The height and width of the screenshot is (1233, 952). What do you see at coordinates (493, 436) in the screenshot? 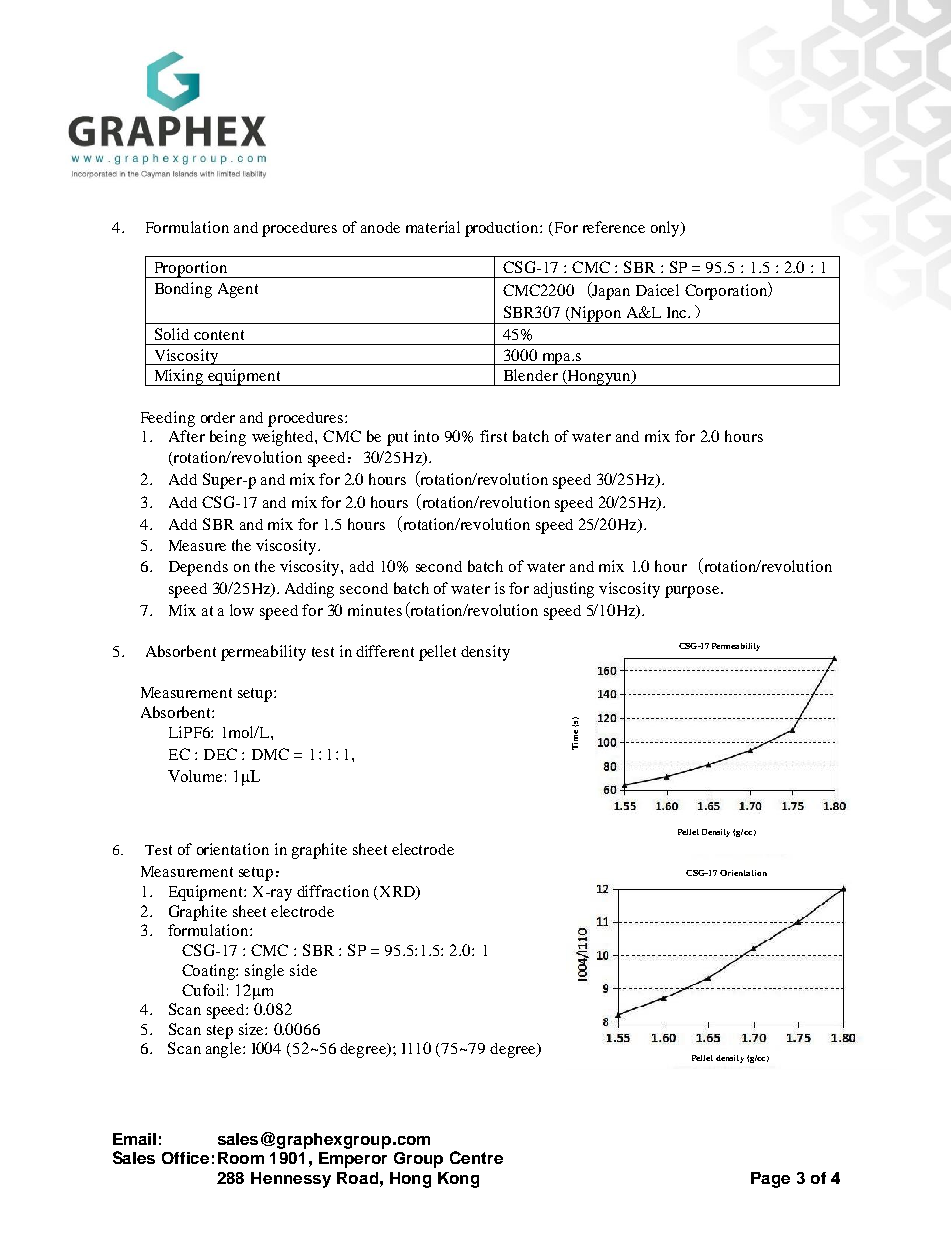
I see `first` at bounding box center [493, 436].
